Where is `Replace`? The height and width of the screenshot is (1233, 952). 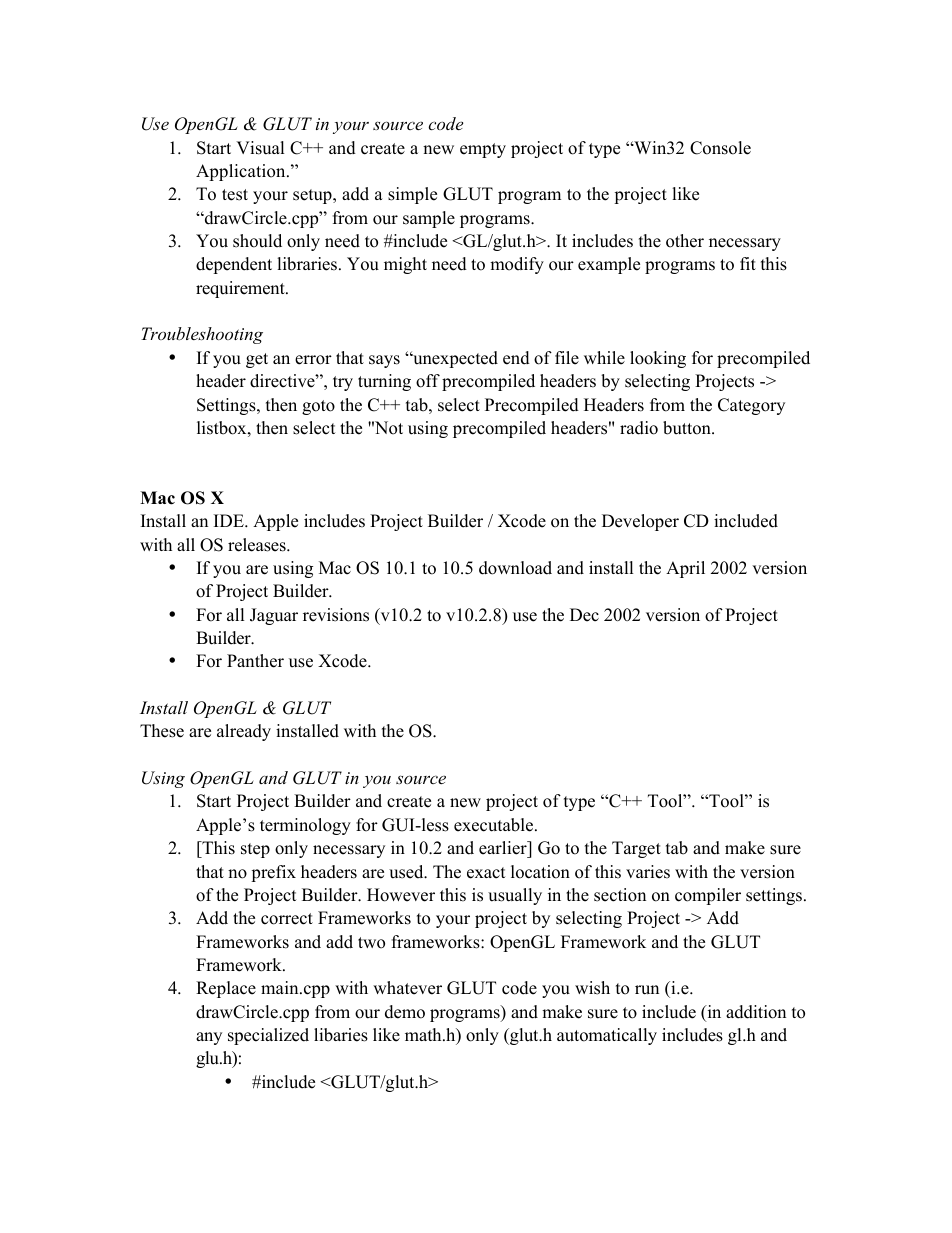 Replace is located at coordinates (226, 989).
